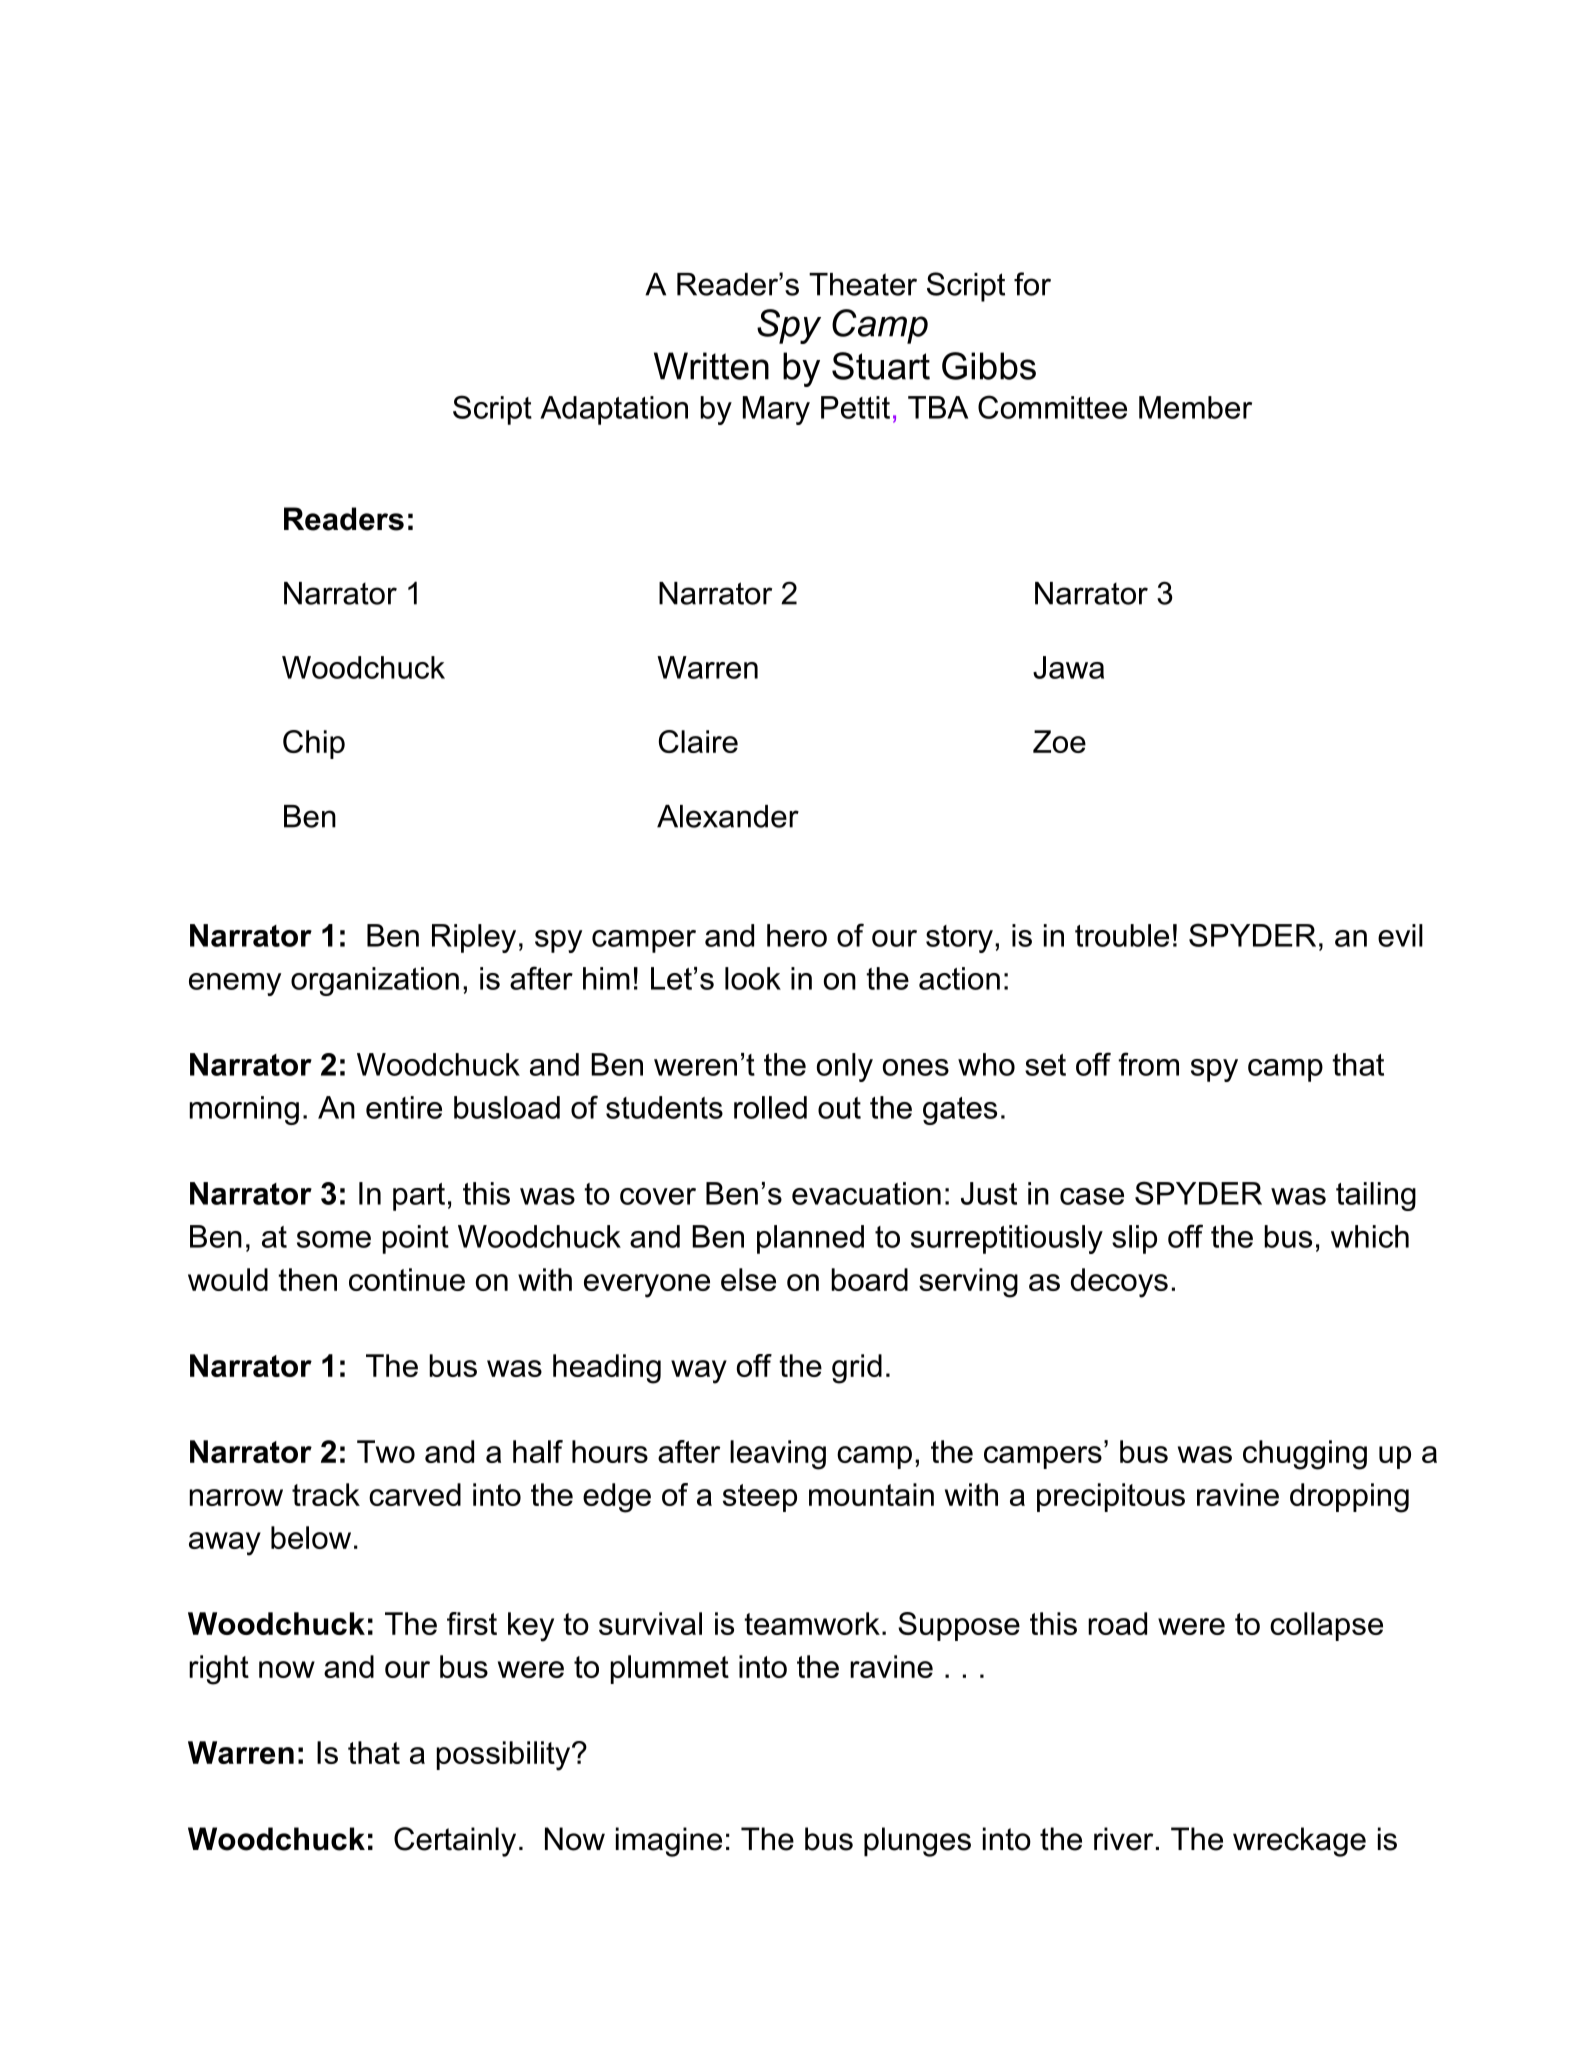 The width and height of the image is (1596, 2065). Describe the element at coordinates (845, 1067) in the image. I see `only` at that location.
